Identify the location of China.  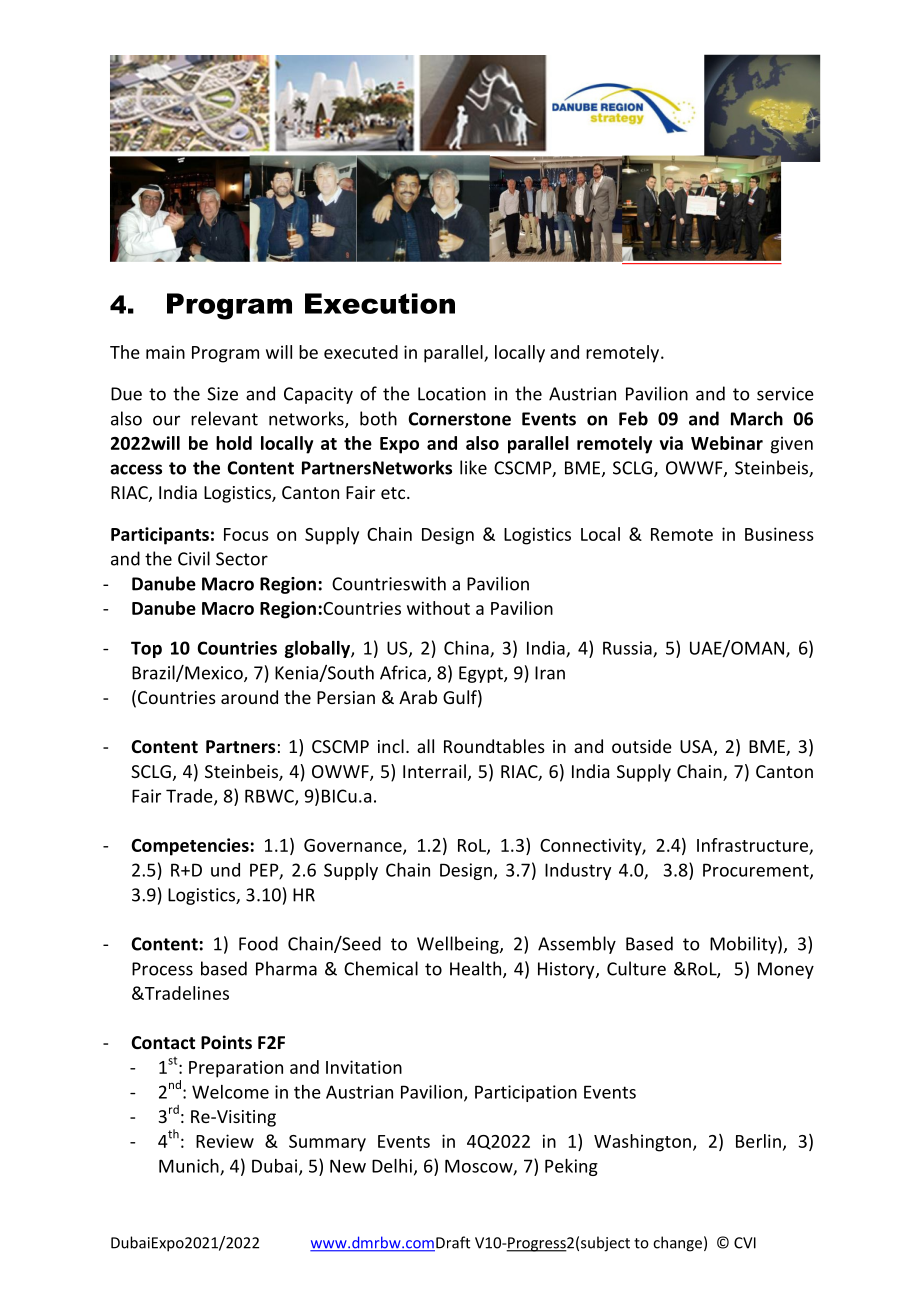
(467, 649).
